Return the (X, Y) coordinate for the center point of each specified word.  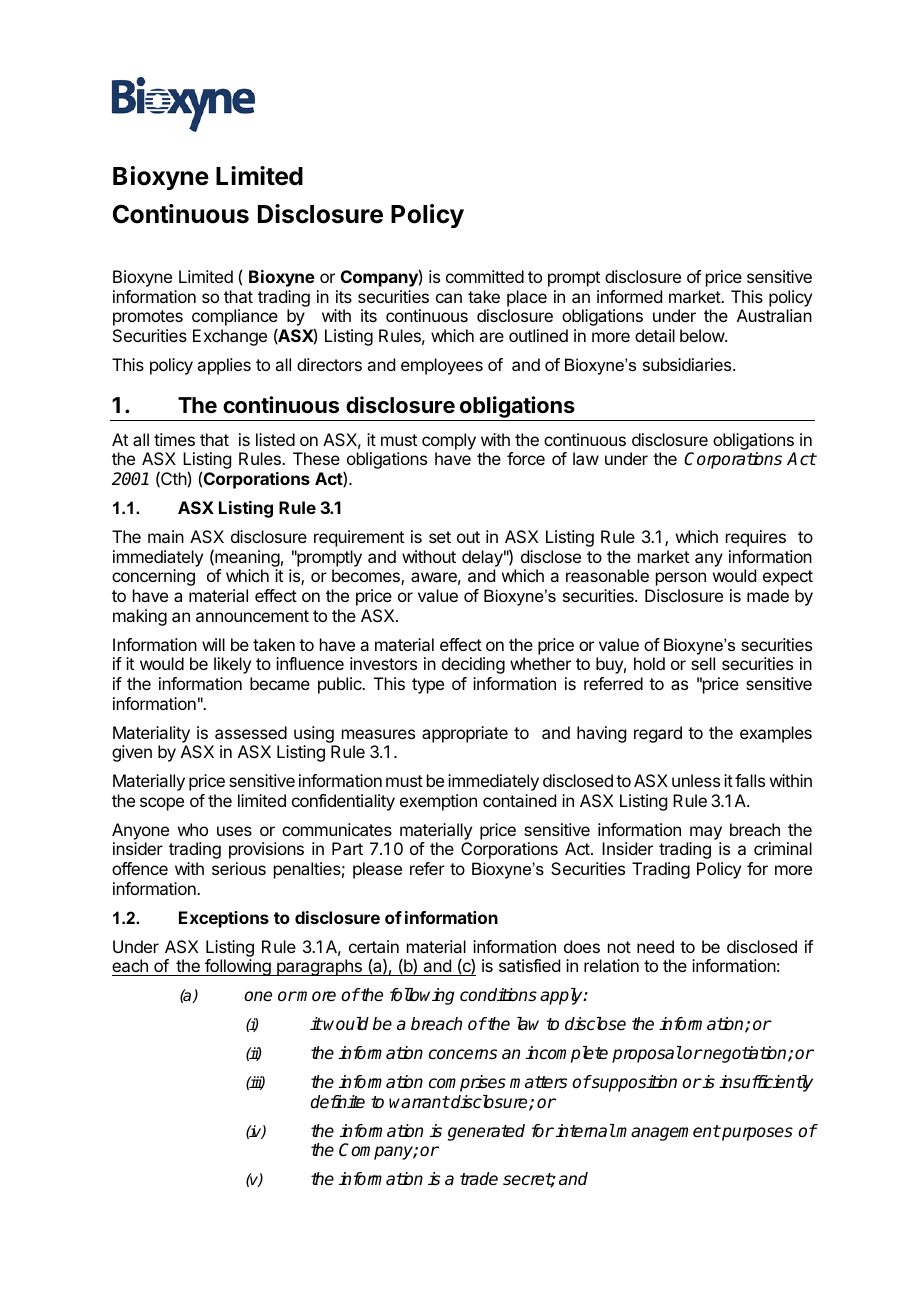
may (706, 833)
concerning (153, 577)
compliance (235, 319)
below (703, 335)
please (377, 870)
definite (337, 1102)
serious (239, 868)
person (681, 579)
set (440, 537)
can (449, 298)
